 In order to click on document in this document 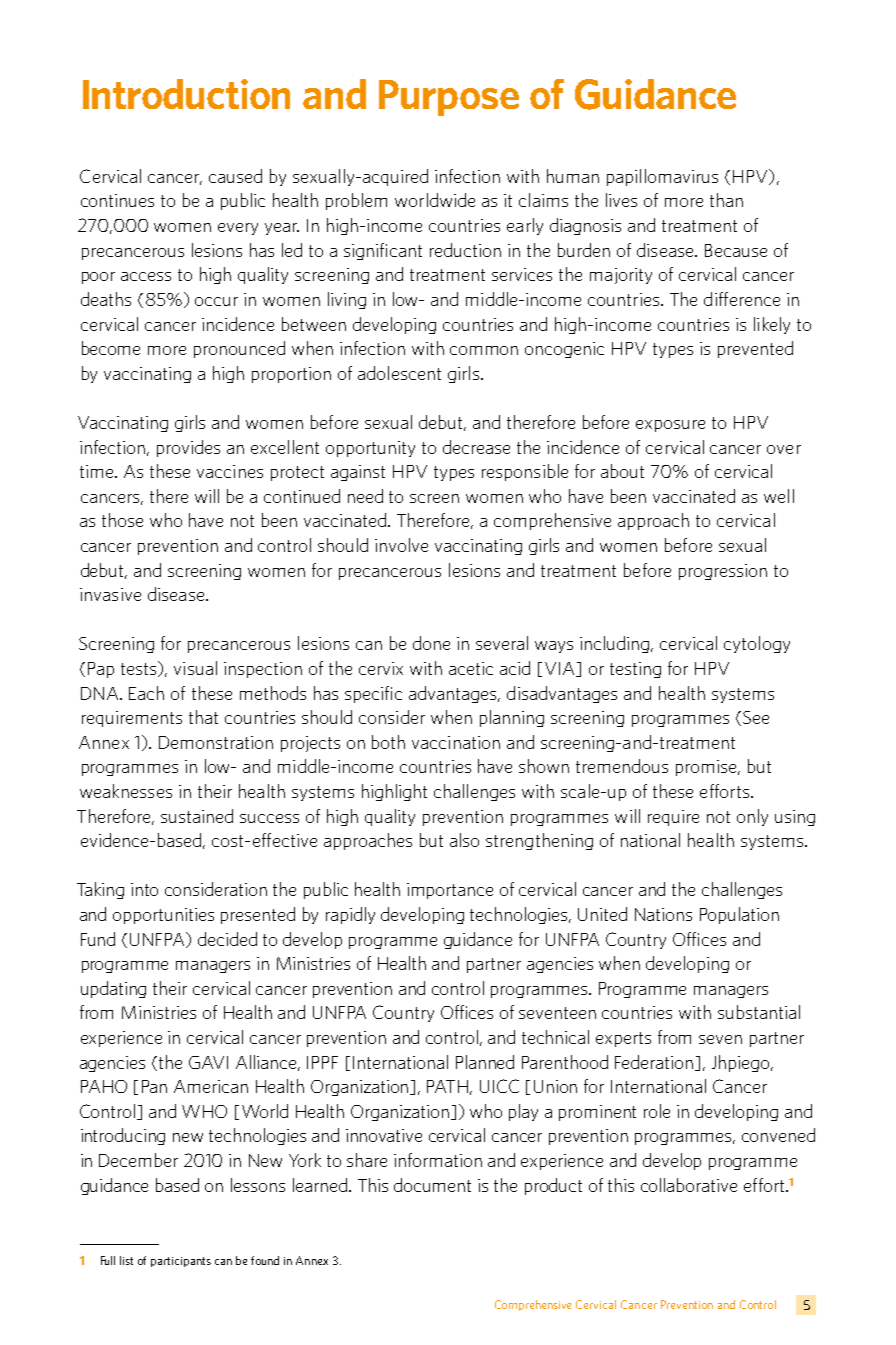, I will do `click(432, 1185)`.
